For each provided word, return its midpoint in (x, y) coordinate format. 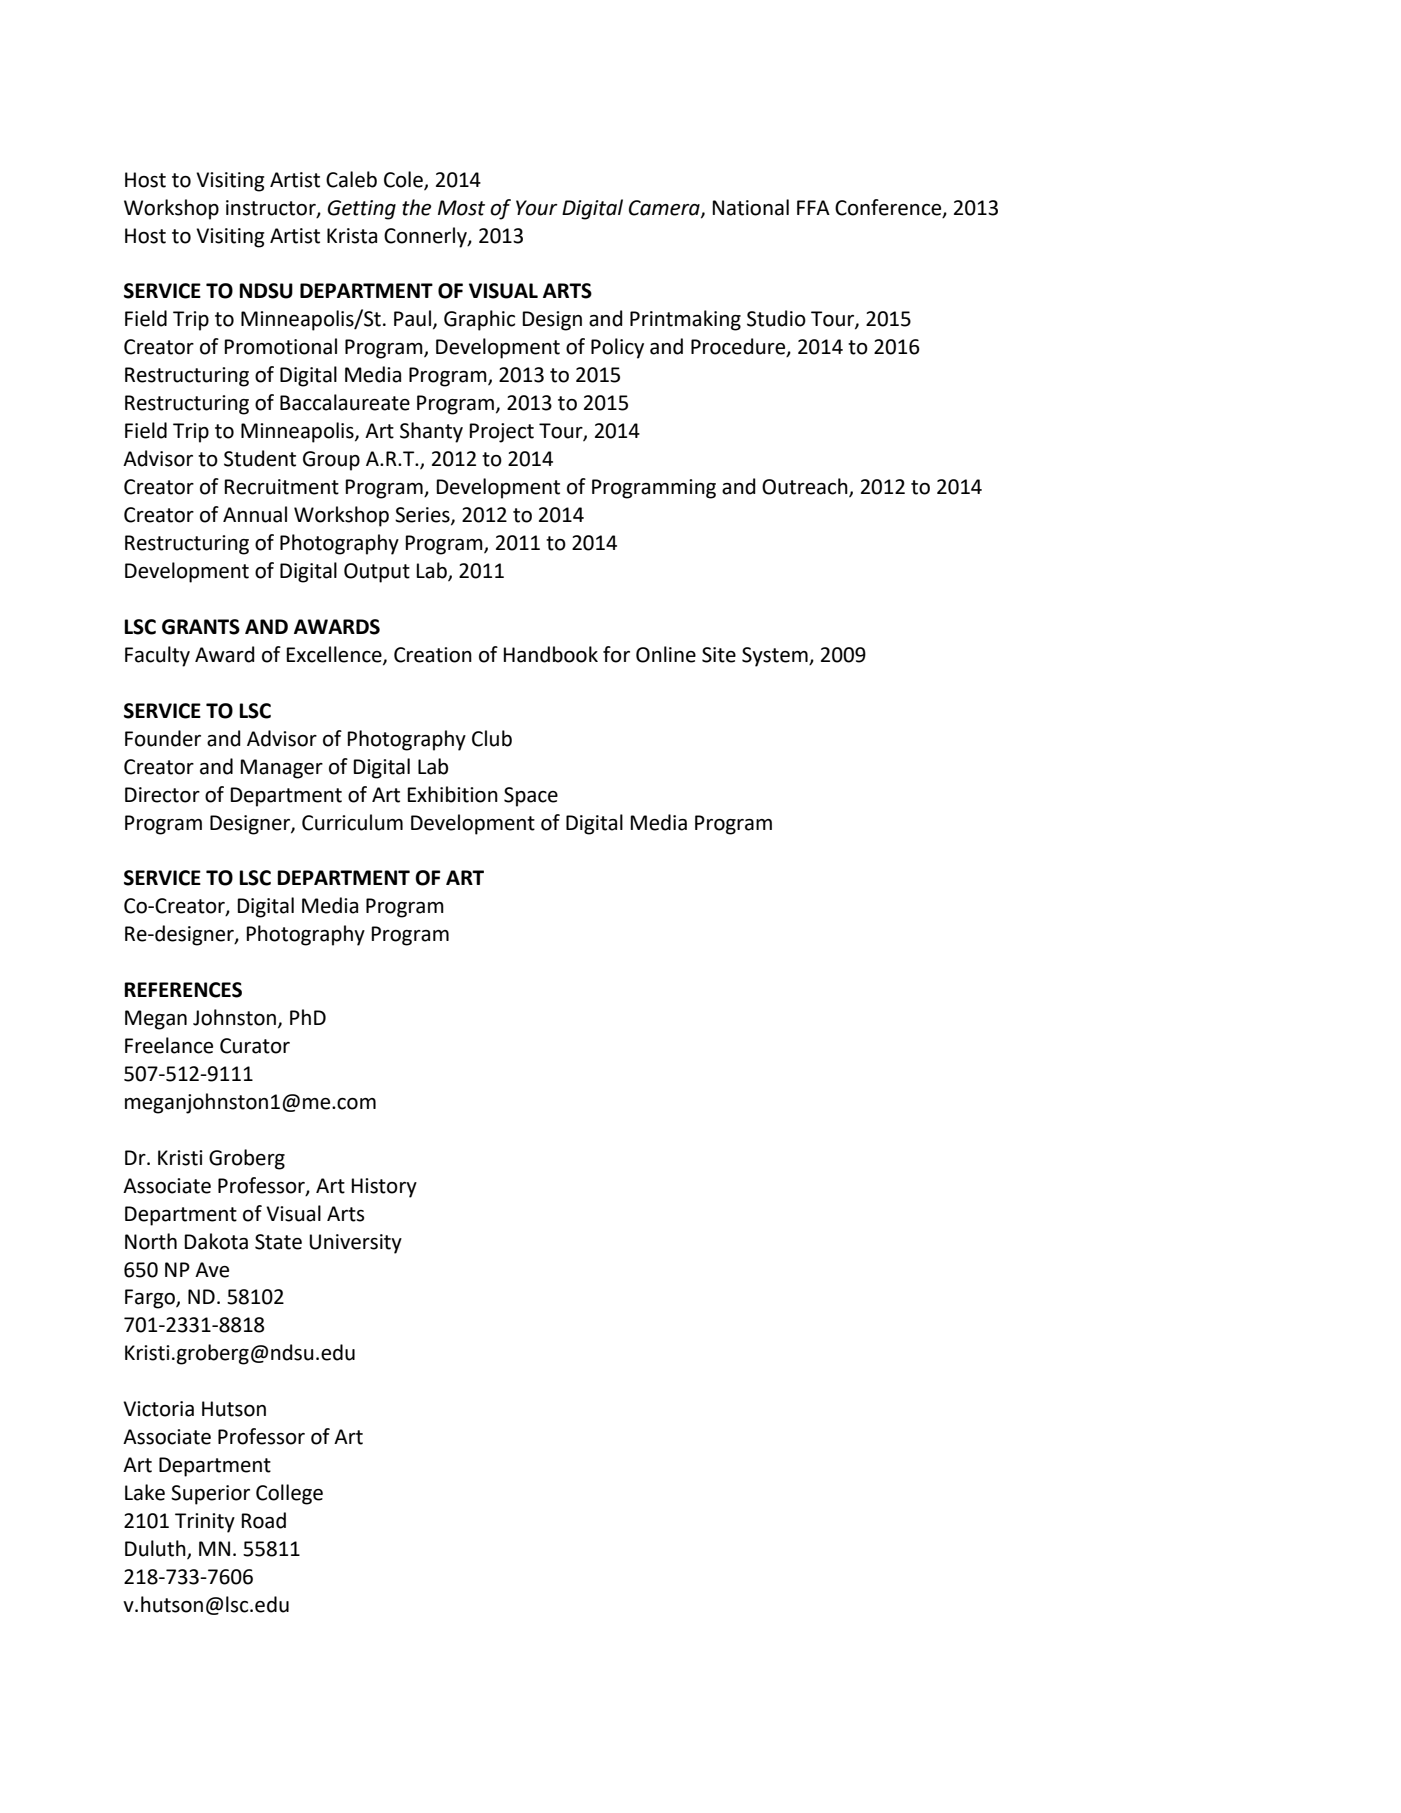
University (355, 1244)
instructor (272, 208)
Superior (210, 1495)
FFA (813, 207)
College (289, 1494)
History (384, 1188)
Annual (255, 514)
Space (531, 797)
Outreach (806, 487)
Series (423, 516)
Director (162, 795)
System (776, 657)
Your (537, 208)
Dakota (216, 1241)
